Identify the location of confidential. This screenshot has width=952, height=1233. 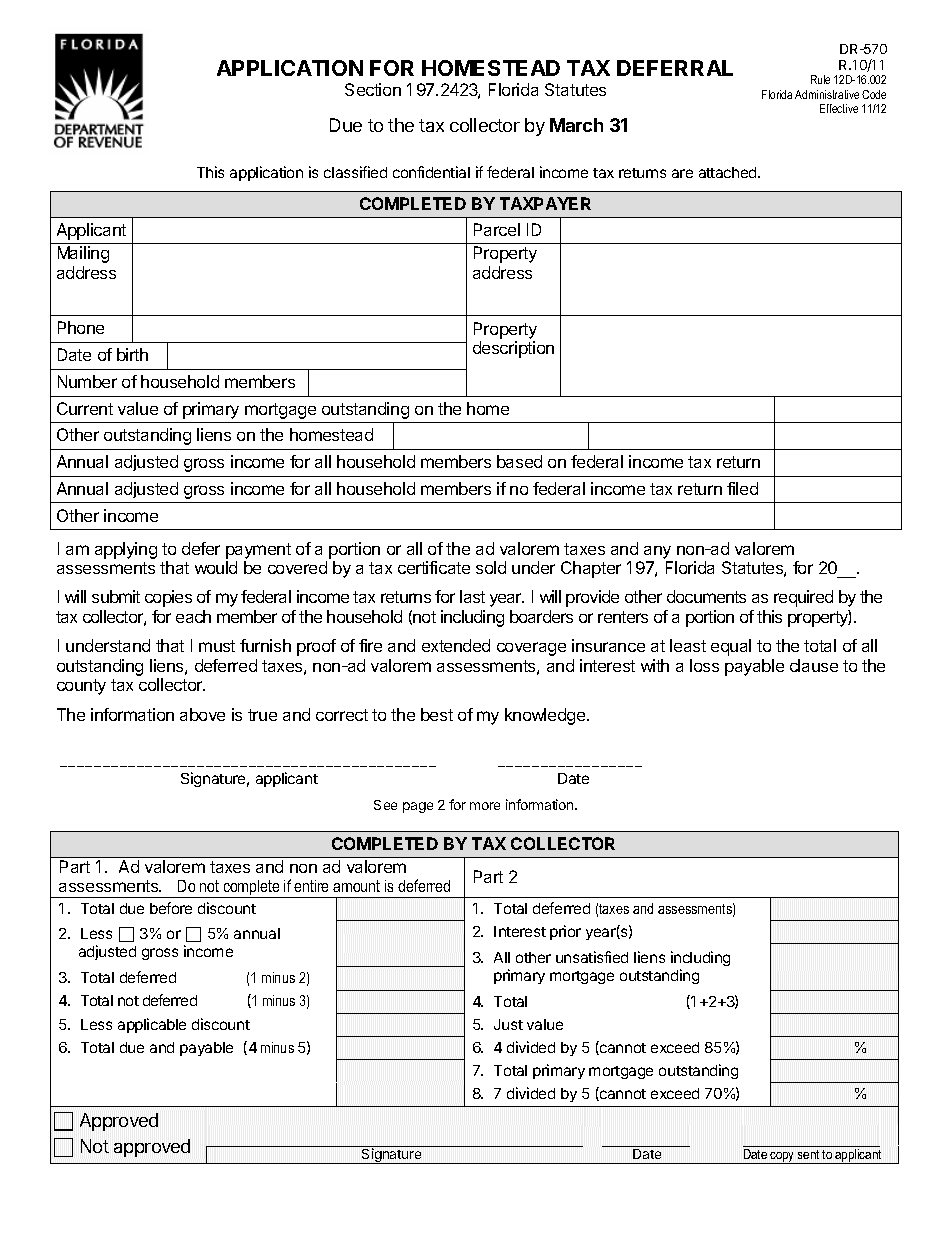
(431, 172).
